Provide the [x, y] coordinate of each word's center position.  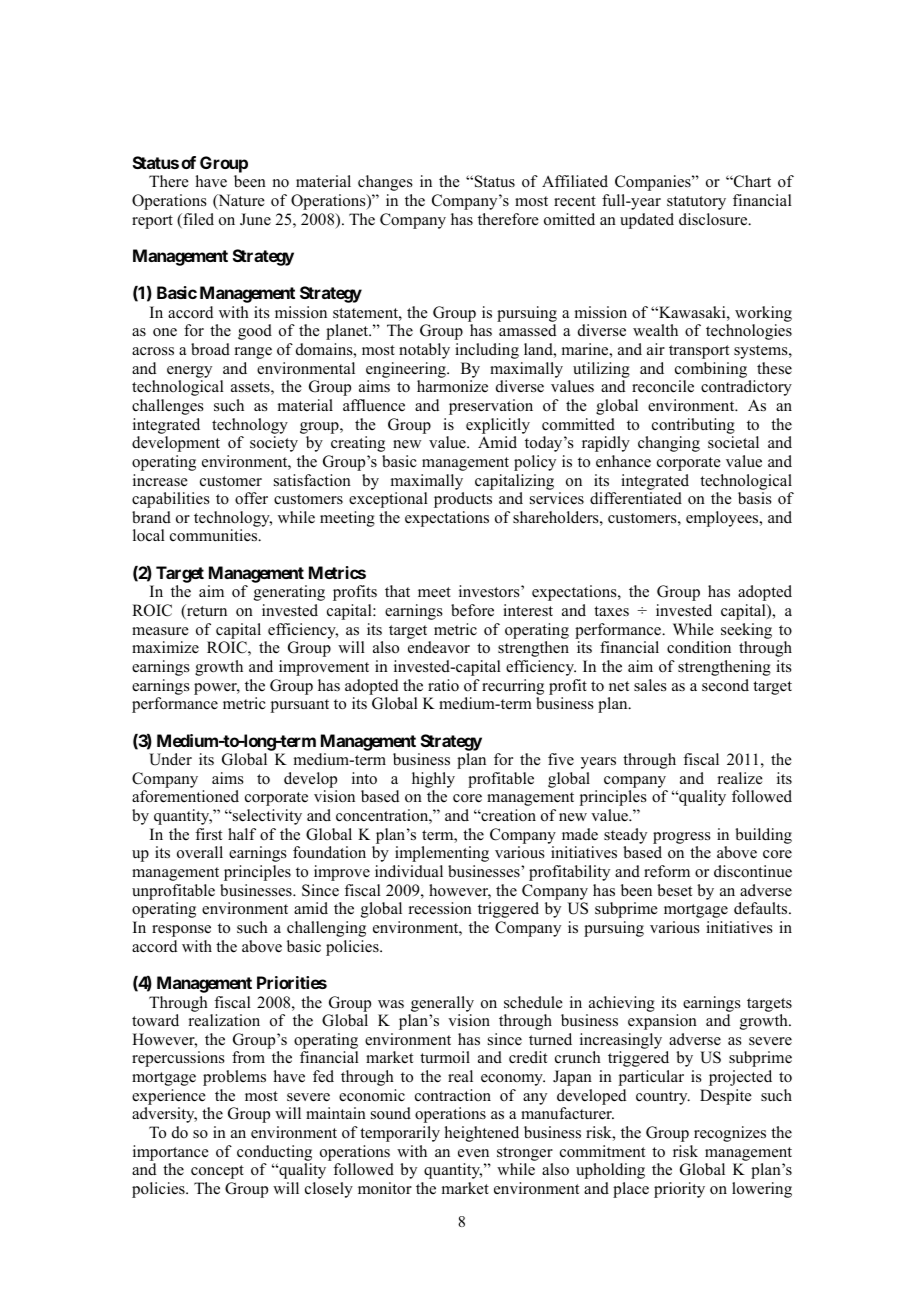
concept [217, 1172]
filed [197, 220]
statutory [696, 203]
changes [385, 183]
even [473, 1153]
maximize [165, 647]
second [725, 685]
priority [679, 1190]
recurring [513, 687]
